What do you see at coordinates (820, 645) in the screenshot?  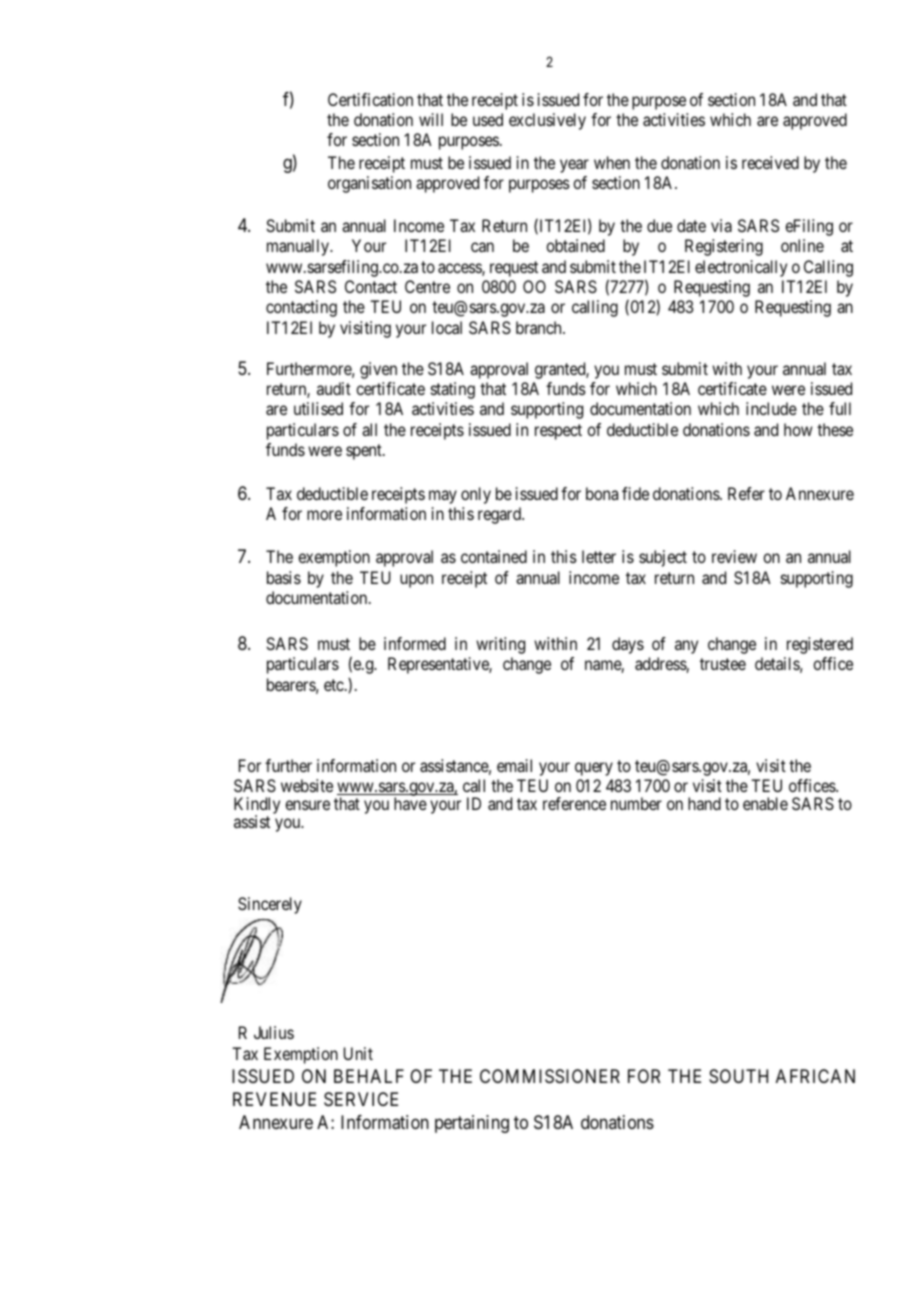 I see `registered` at bounding box center [820, 645].
